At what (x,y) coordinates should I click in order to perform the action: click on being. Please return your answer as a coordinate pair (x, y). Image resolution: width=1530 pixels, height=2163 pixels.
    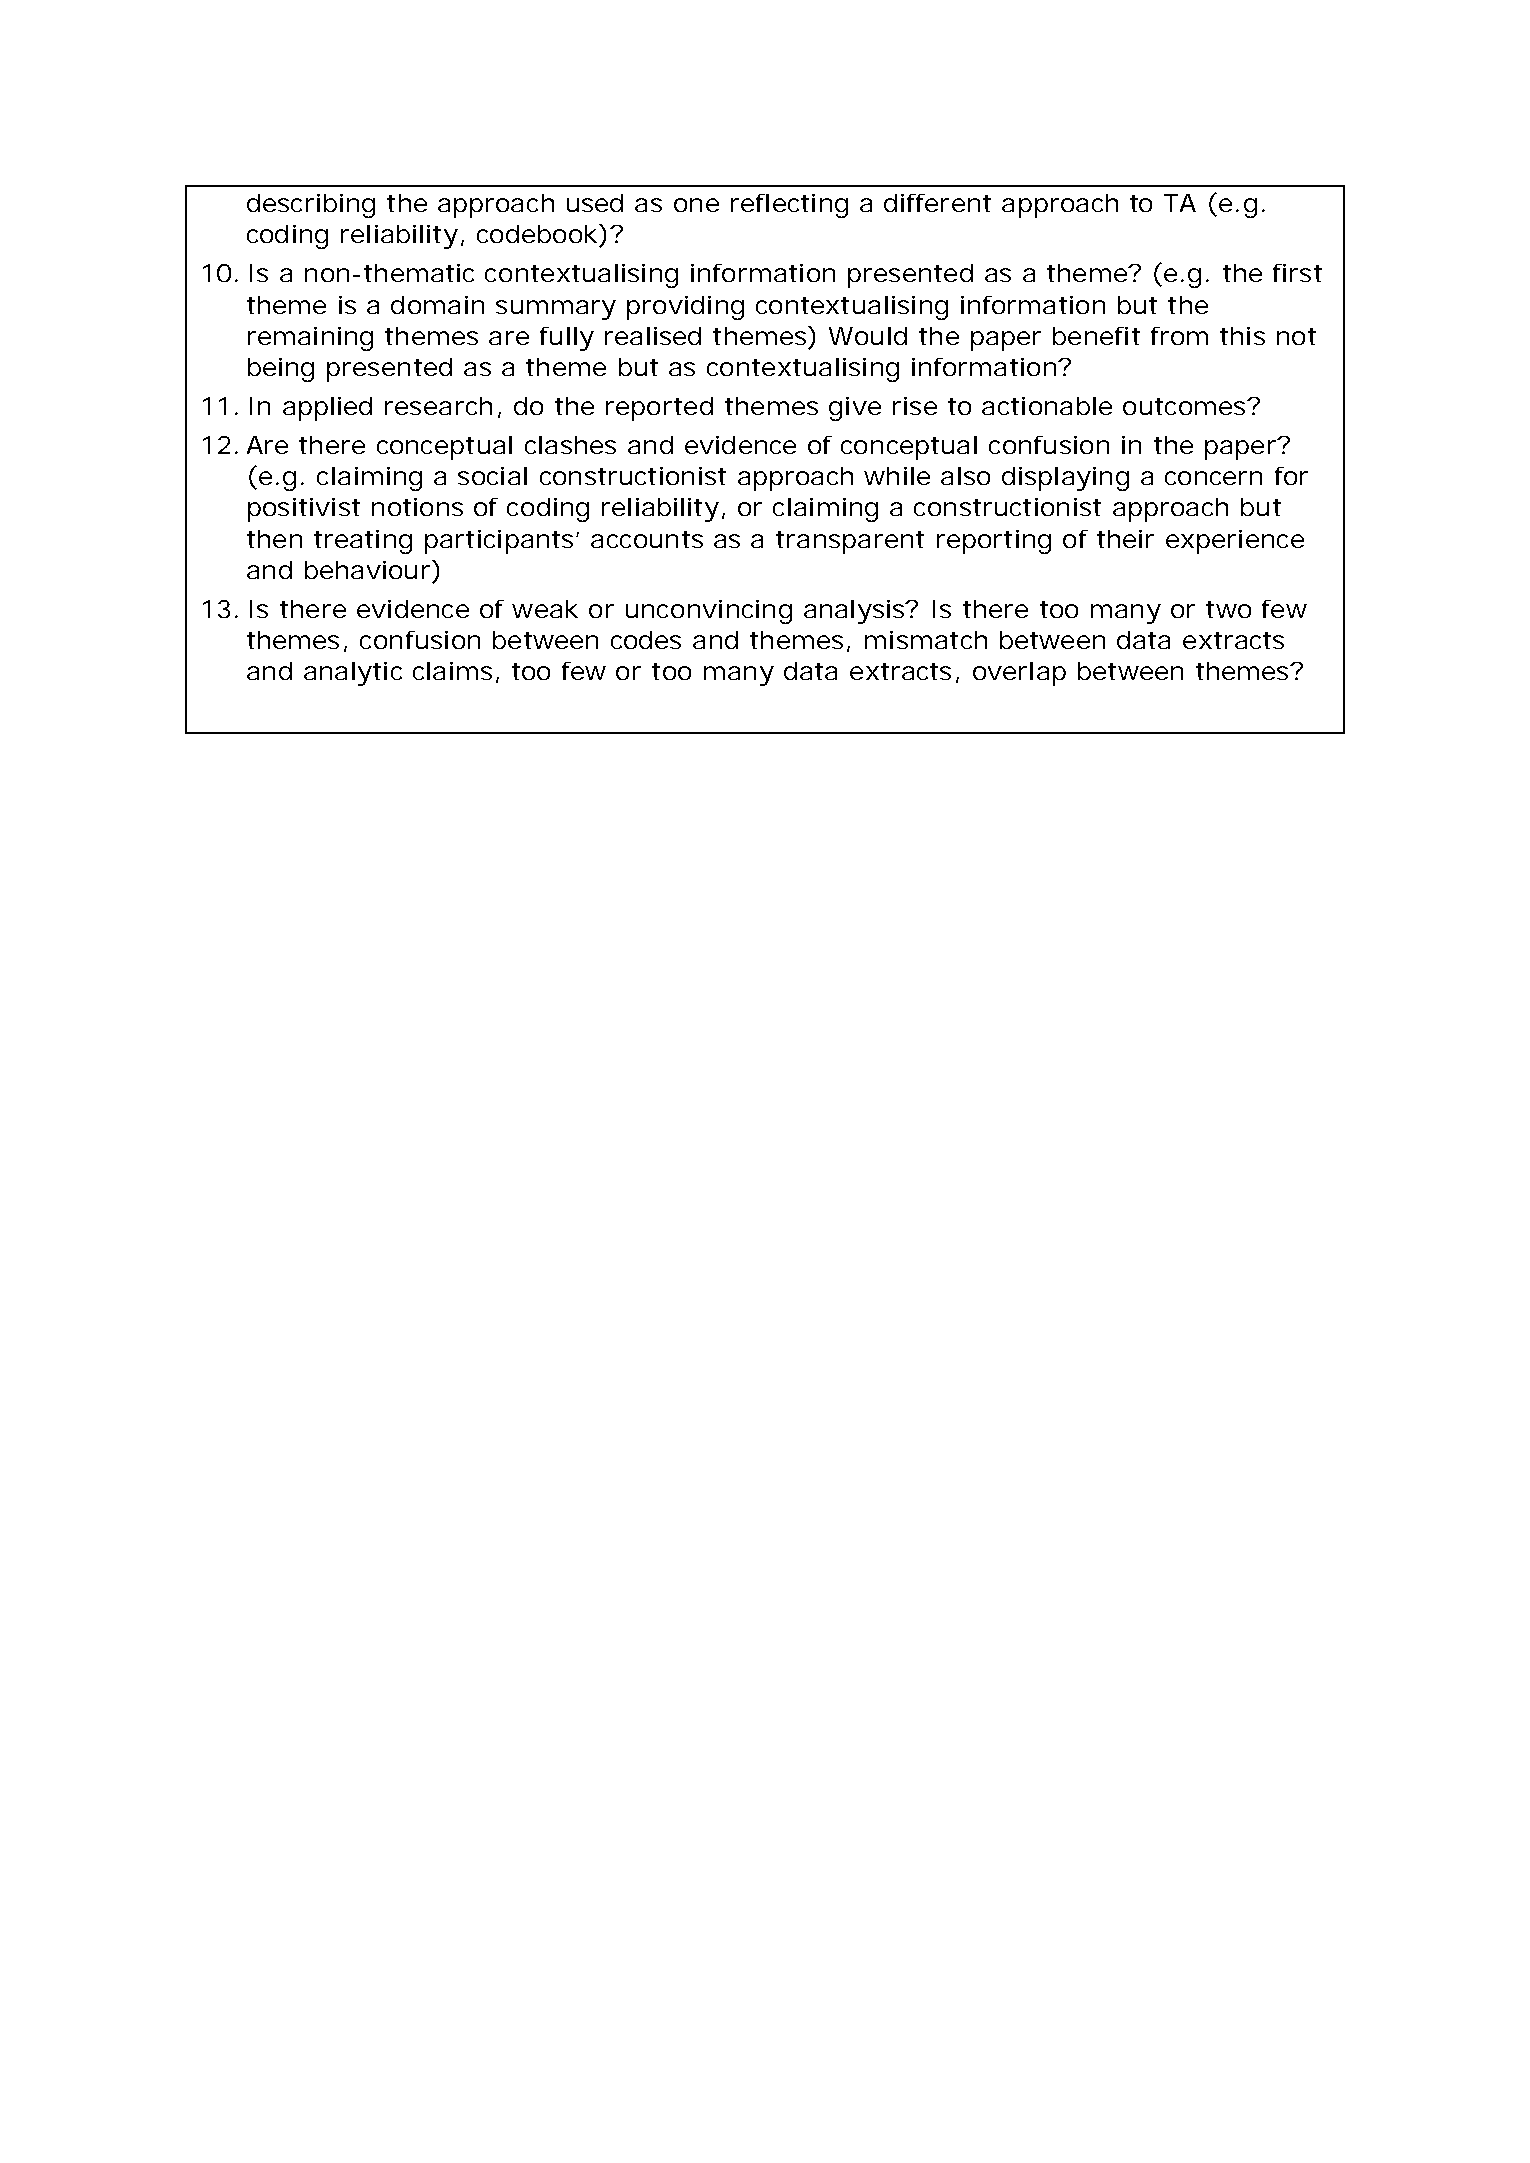
    Looking at the image, I should click on (281, 370).
